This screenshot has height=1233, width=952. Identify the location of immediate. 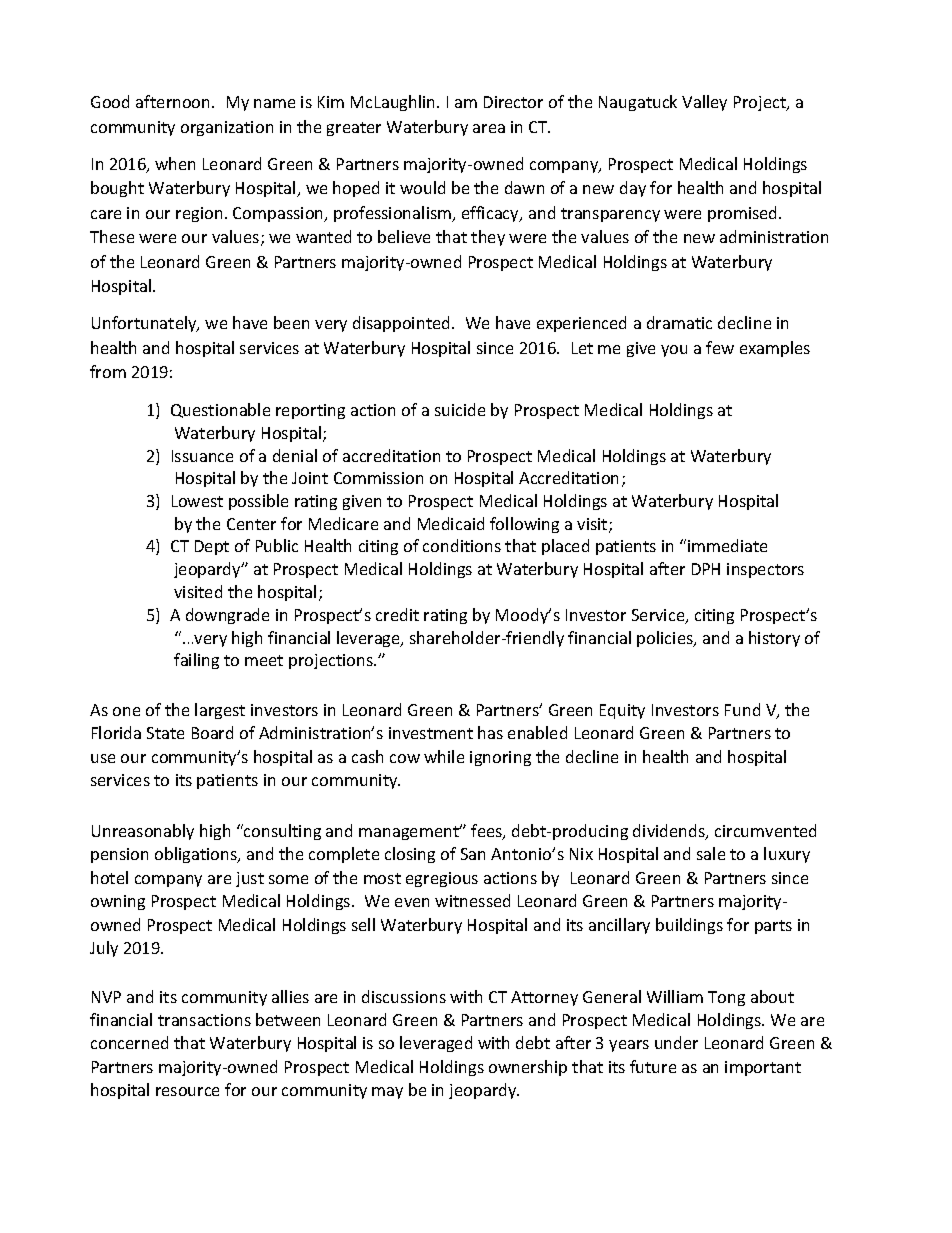
(727, 545).
